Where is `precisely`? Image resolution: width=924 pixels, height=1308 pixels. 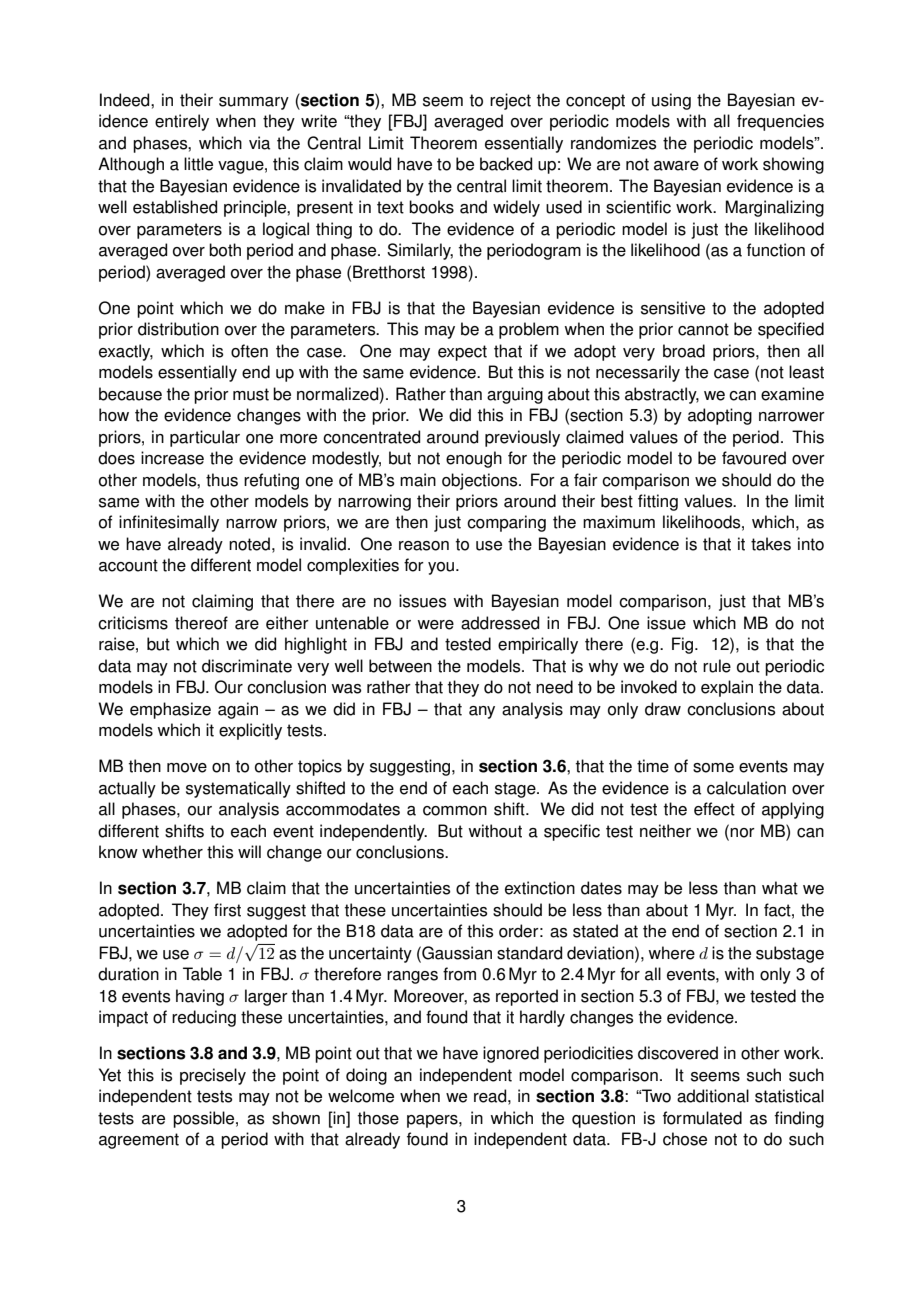
precisely is located at coordinates (213, 1076).
